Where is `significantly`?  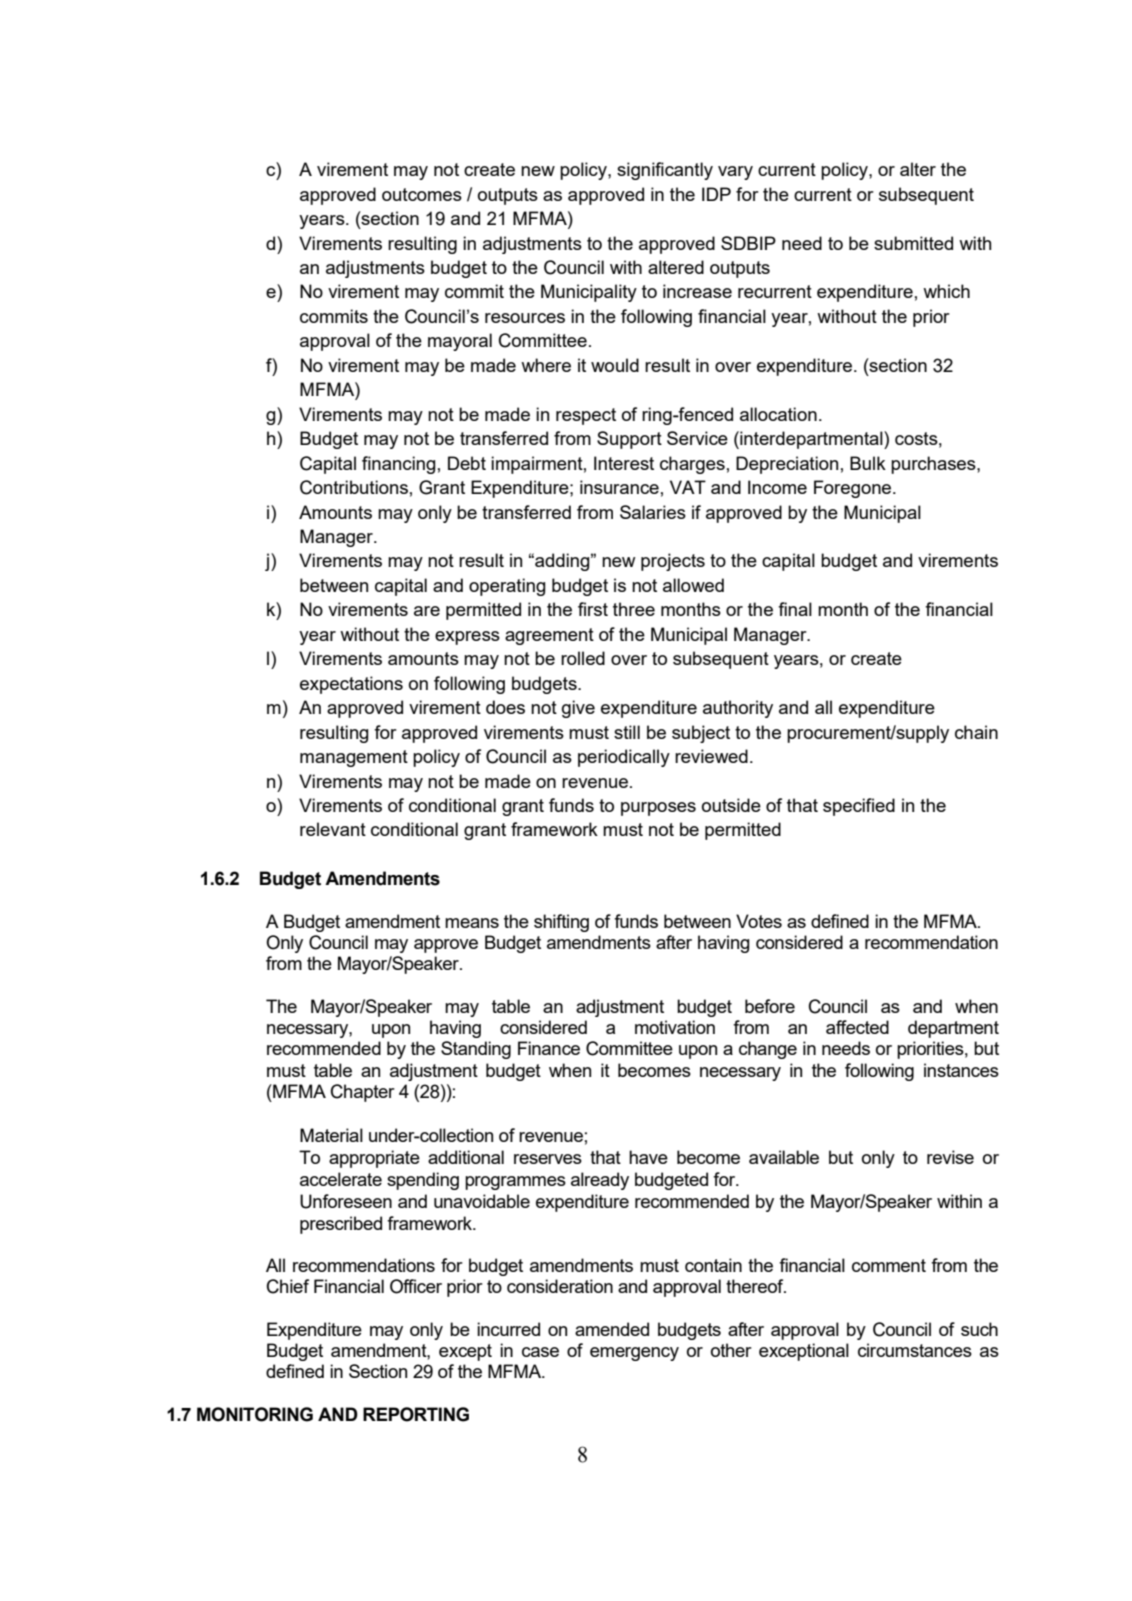 significantly is located at coordinates (665, 171).
